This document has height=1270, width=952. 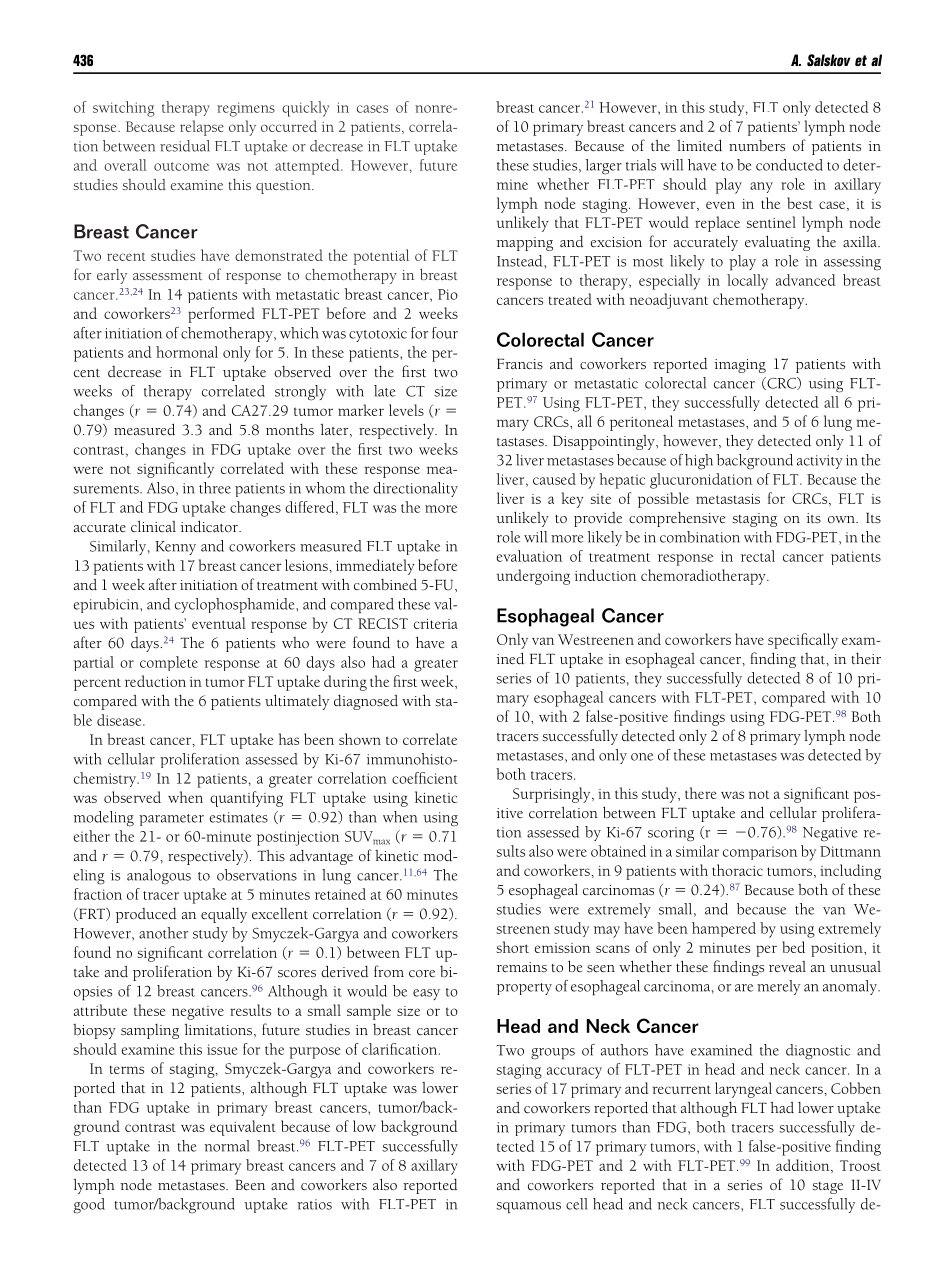 What do you see at coordinates (760, 853) in the document?
I see `comparison` at bounding box center [760, 853].
